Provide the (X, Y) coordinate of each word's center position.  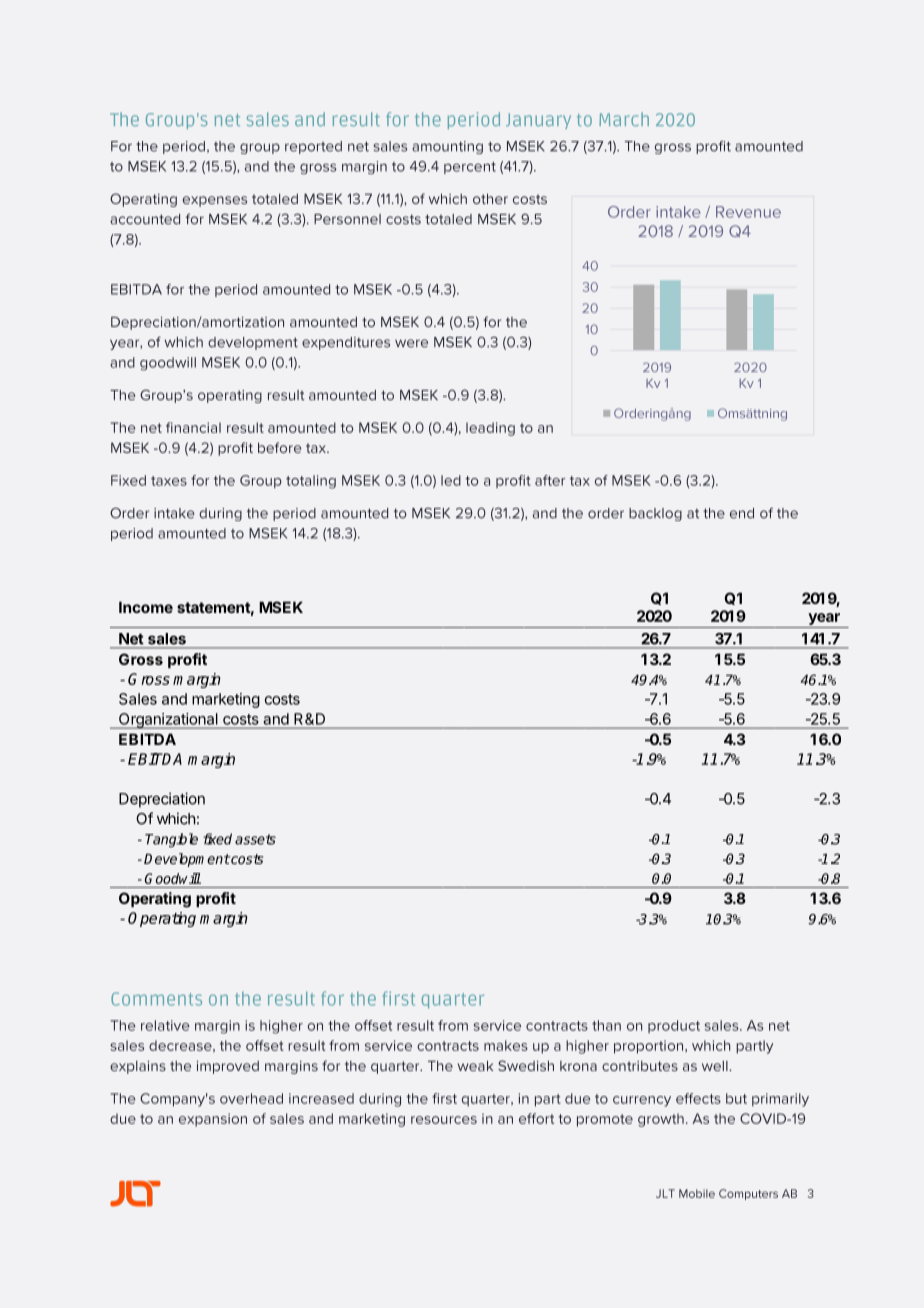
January (538, 121)
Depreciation (162, 800)
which (176, 818)
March (624, 119)
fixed (217, 839)
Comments (156, 999)
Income (146, 607)
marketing (226, 700)
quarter (453, 1001)
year (824, 619)
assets (255, 839)
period (474, 120)
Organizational (168, 721)
